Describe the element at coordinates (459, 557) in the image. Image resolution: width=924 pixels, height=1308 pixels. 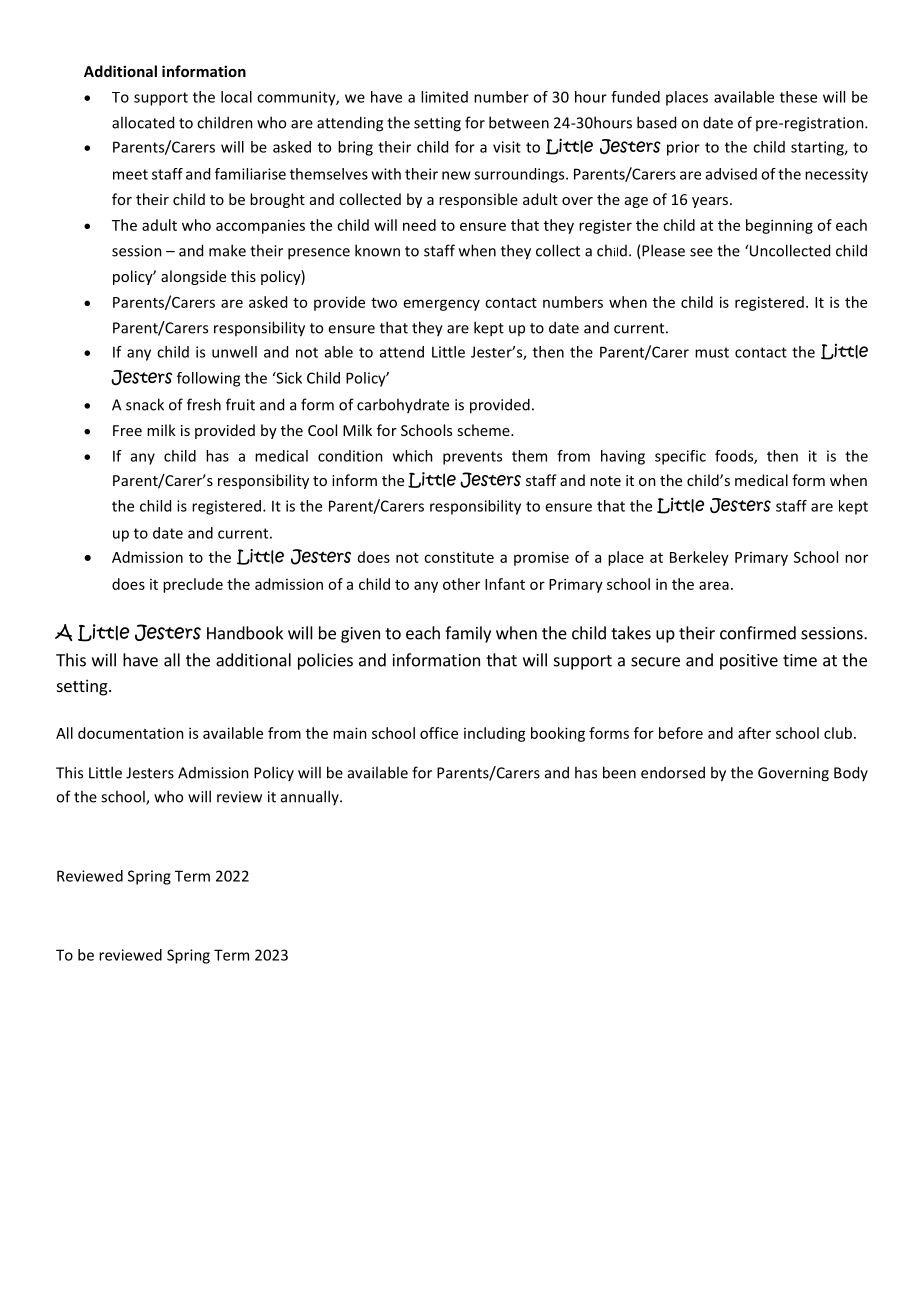
I see `constitute` at that location.
